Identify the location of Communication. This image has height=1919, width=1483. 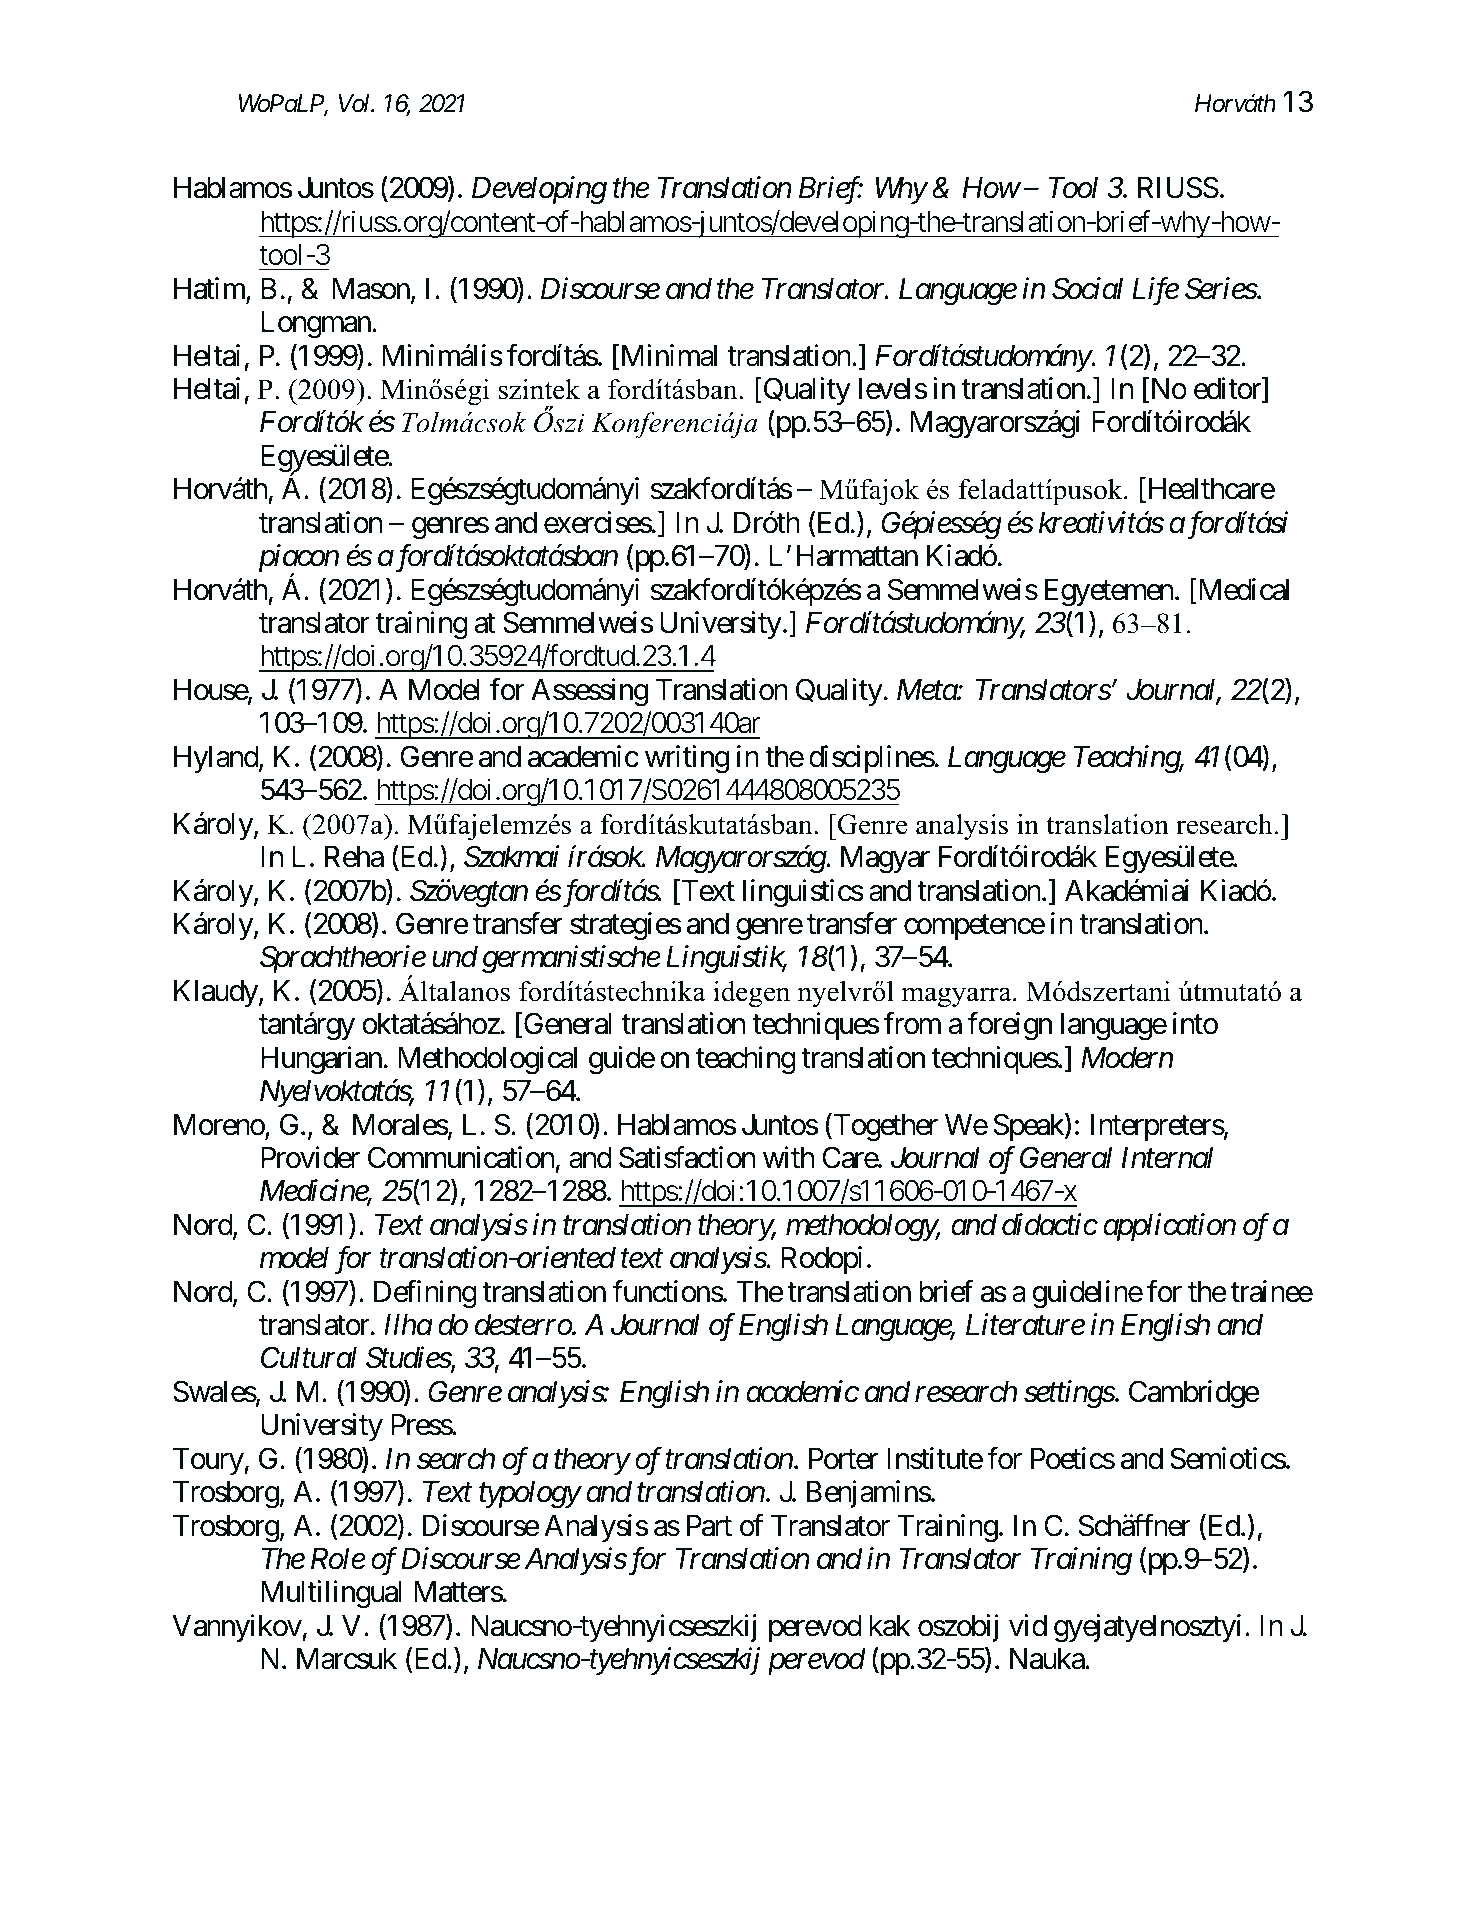
(461, 1157).
